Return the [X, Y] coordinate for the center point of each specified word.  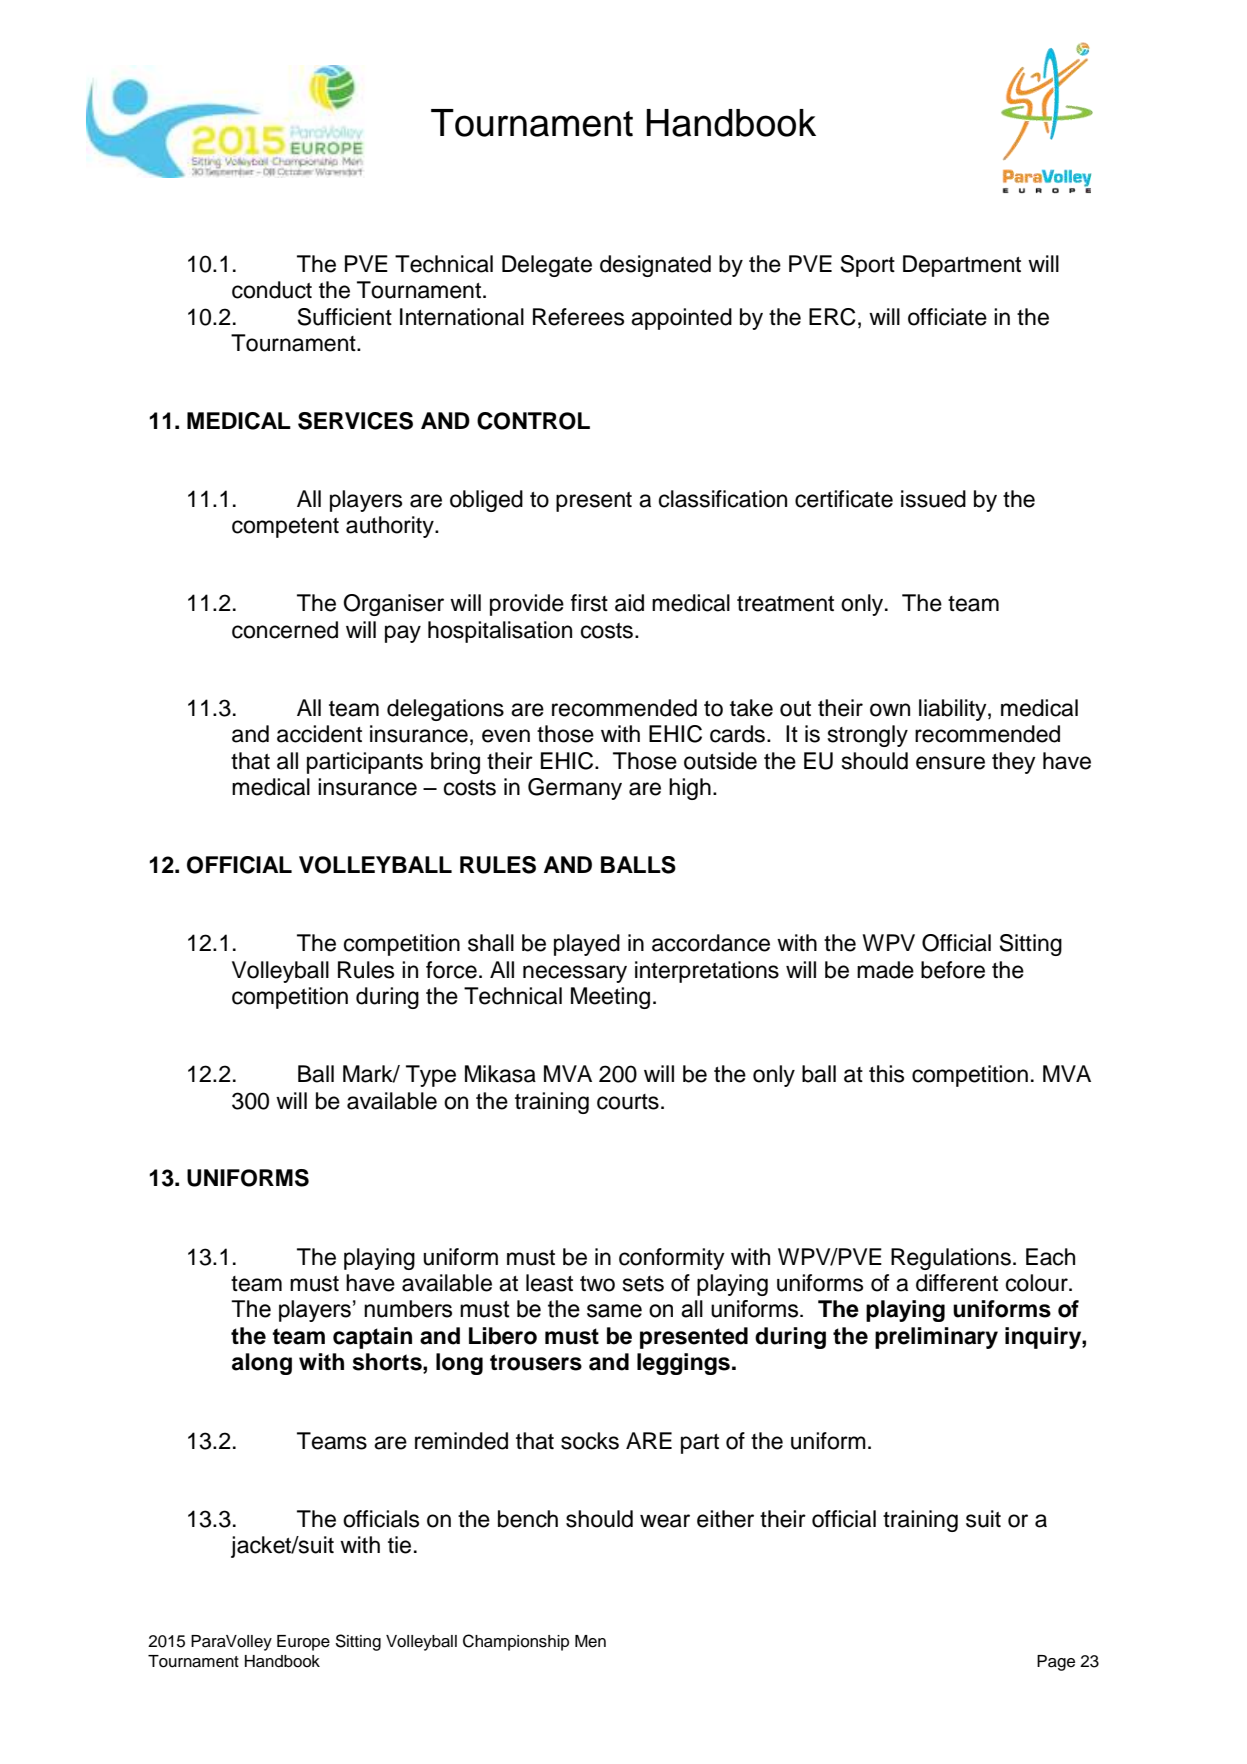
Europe [303, 1643]
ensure [950, 763]
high [690, 789]
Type [431, 1076]
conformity [672, 1259]
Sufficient [345, 317]
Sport [868, 266]
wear [665, 1521]
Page [1056, 1663]
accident [319, 734]
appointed [681, 319]
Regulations [951, 1259]
